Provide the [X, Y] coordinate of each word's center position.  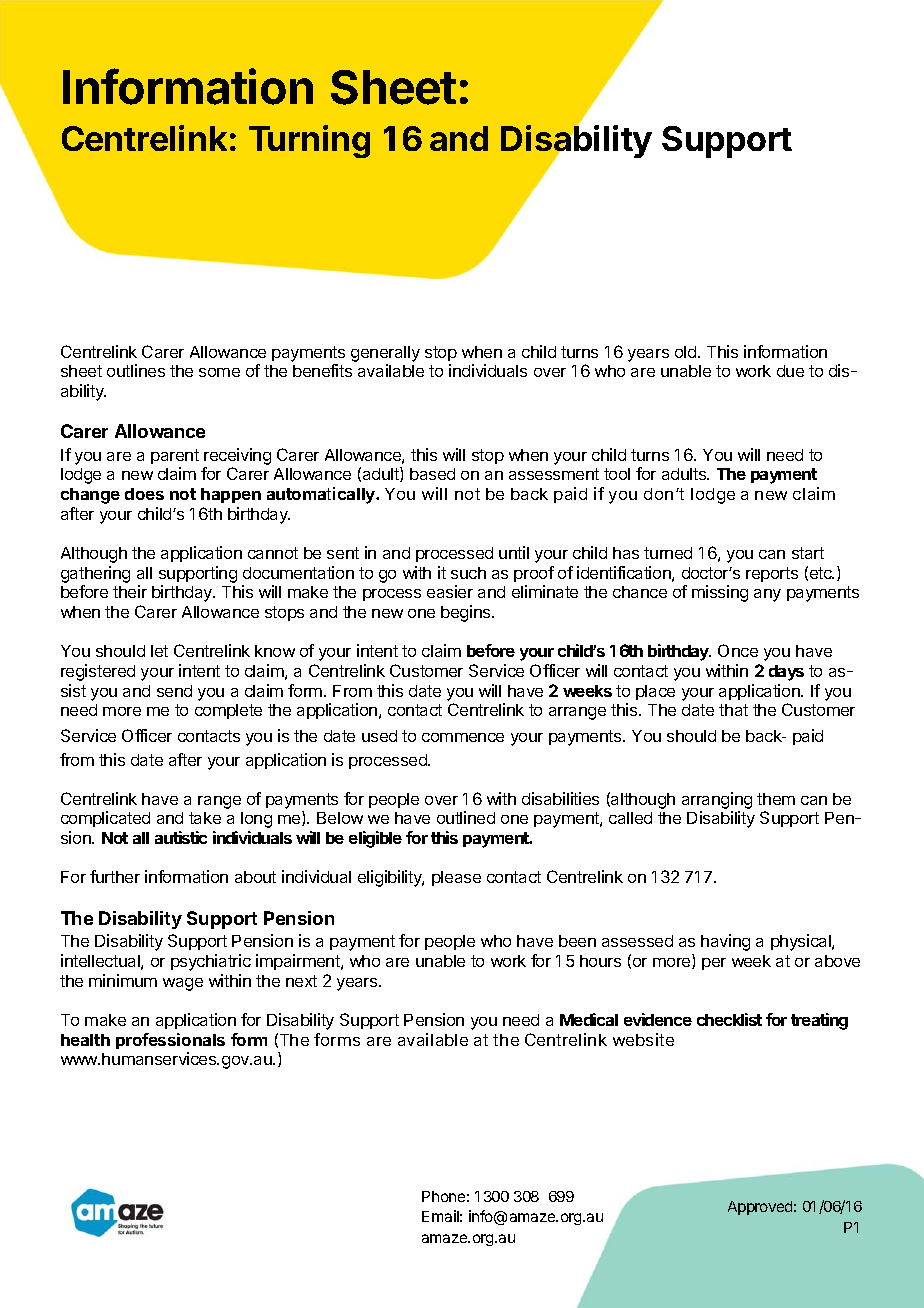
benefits [322, 370]
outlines [136, 370]
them [776, 799]
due [790, 371]
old [687, 352]
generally [385, 354]
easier [450, 591]
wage [183, 984]
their [130, 591]
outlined [466, 817]
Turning [309, 141]
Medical [589, 1019]
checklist [729, 1019]
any [767, 595]
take [205, 818]
